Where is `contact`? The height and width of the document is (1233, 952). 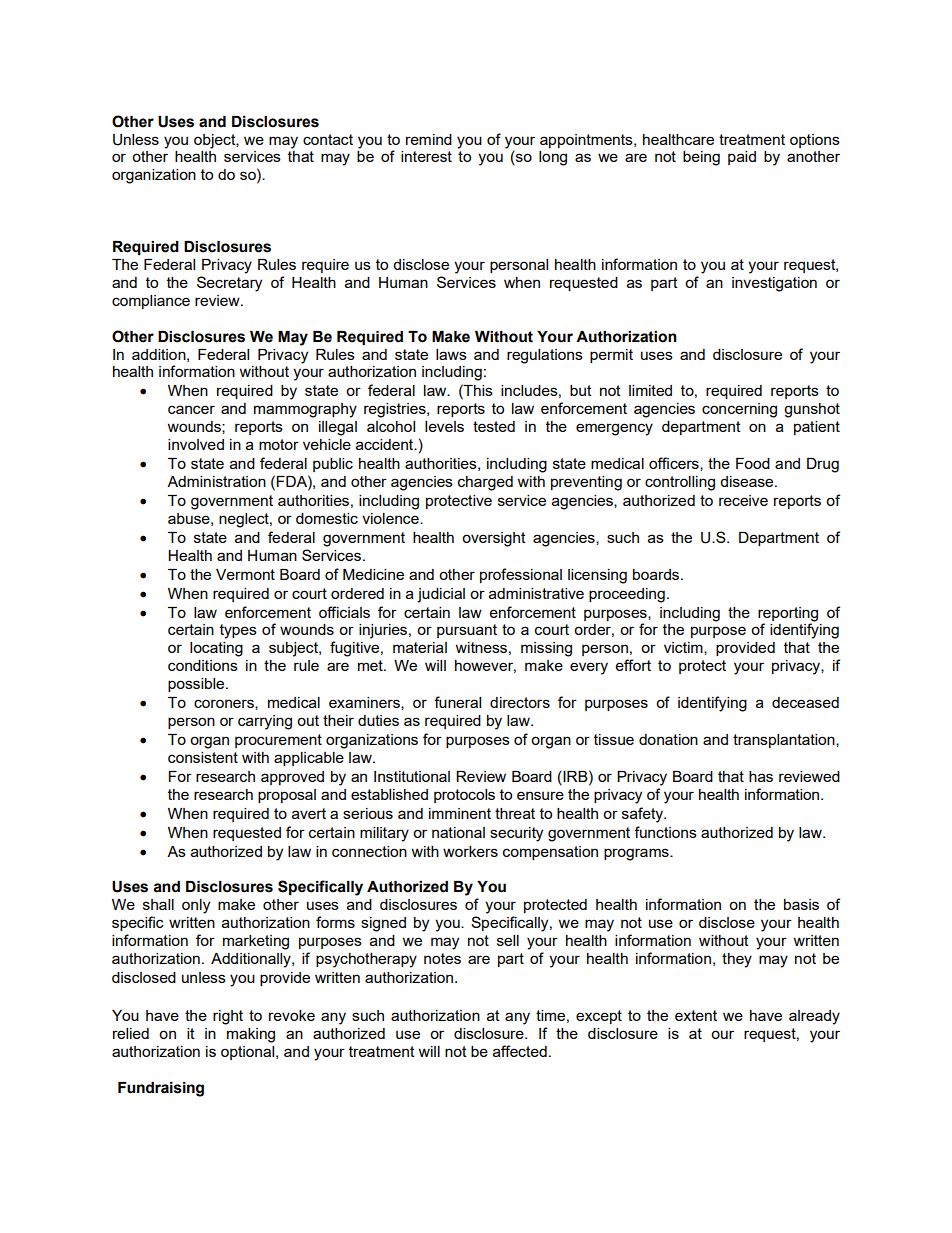 contact is located at coordinates (328, 139).
